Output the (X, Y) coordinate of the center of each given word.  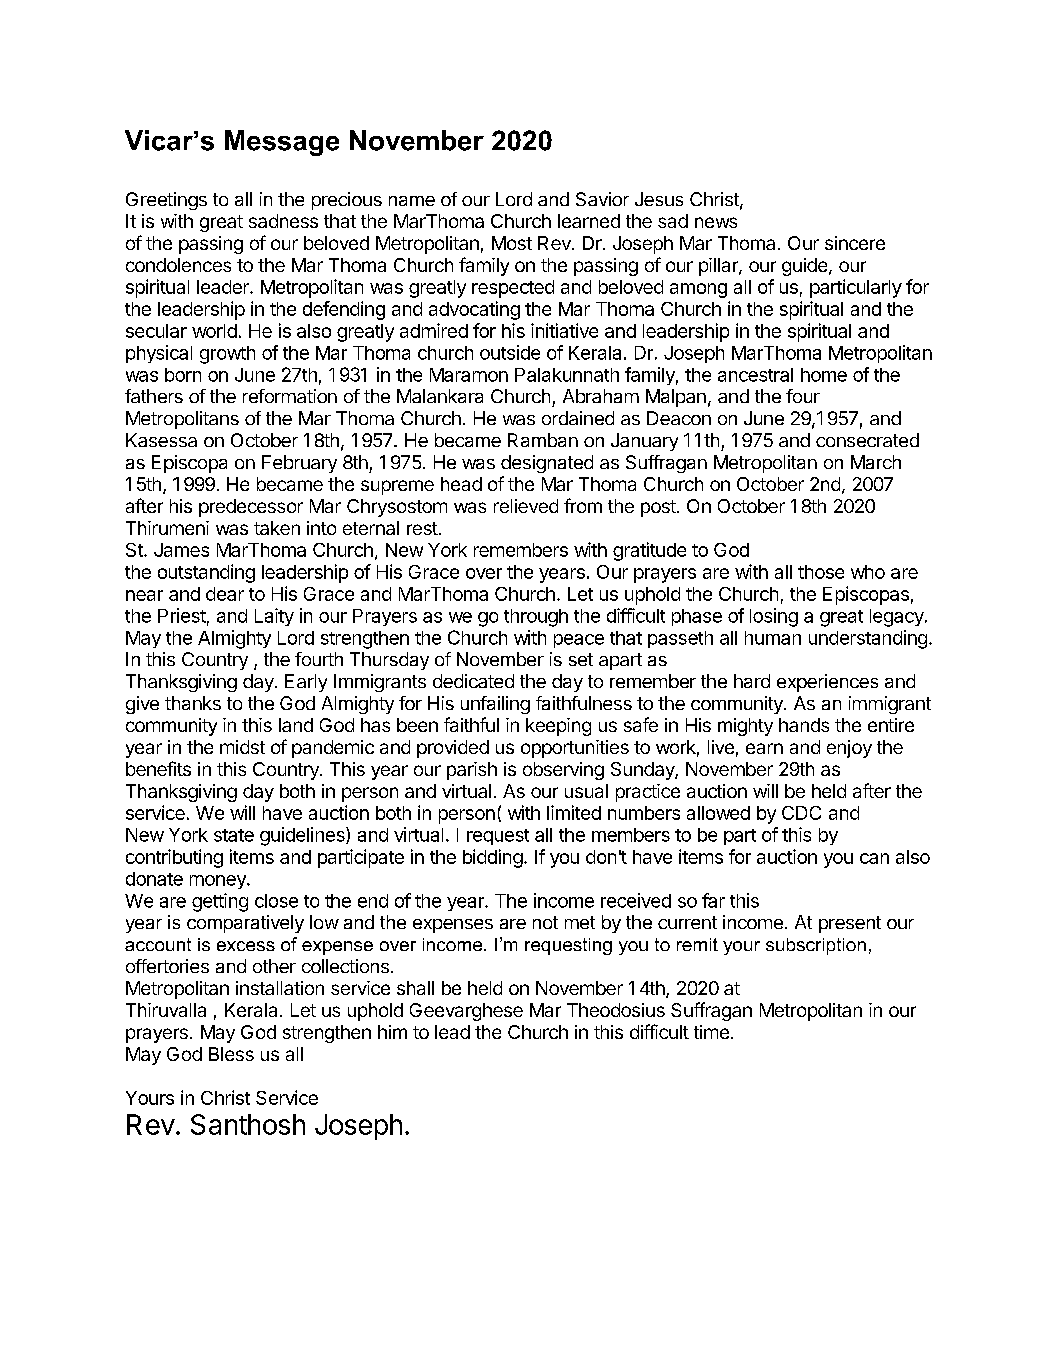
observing (563, 771)
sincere (855, 243)
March (876, 462)
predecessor (251, 508)
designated (547, 464)
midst (242, 747)
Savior (602, 199)
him (392, 1032)
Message (282, 143)
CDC (801, 813)
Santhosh (248, 1124)
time (711, 1032)
